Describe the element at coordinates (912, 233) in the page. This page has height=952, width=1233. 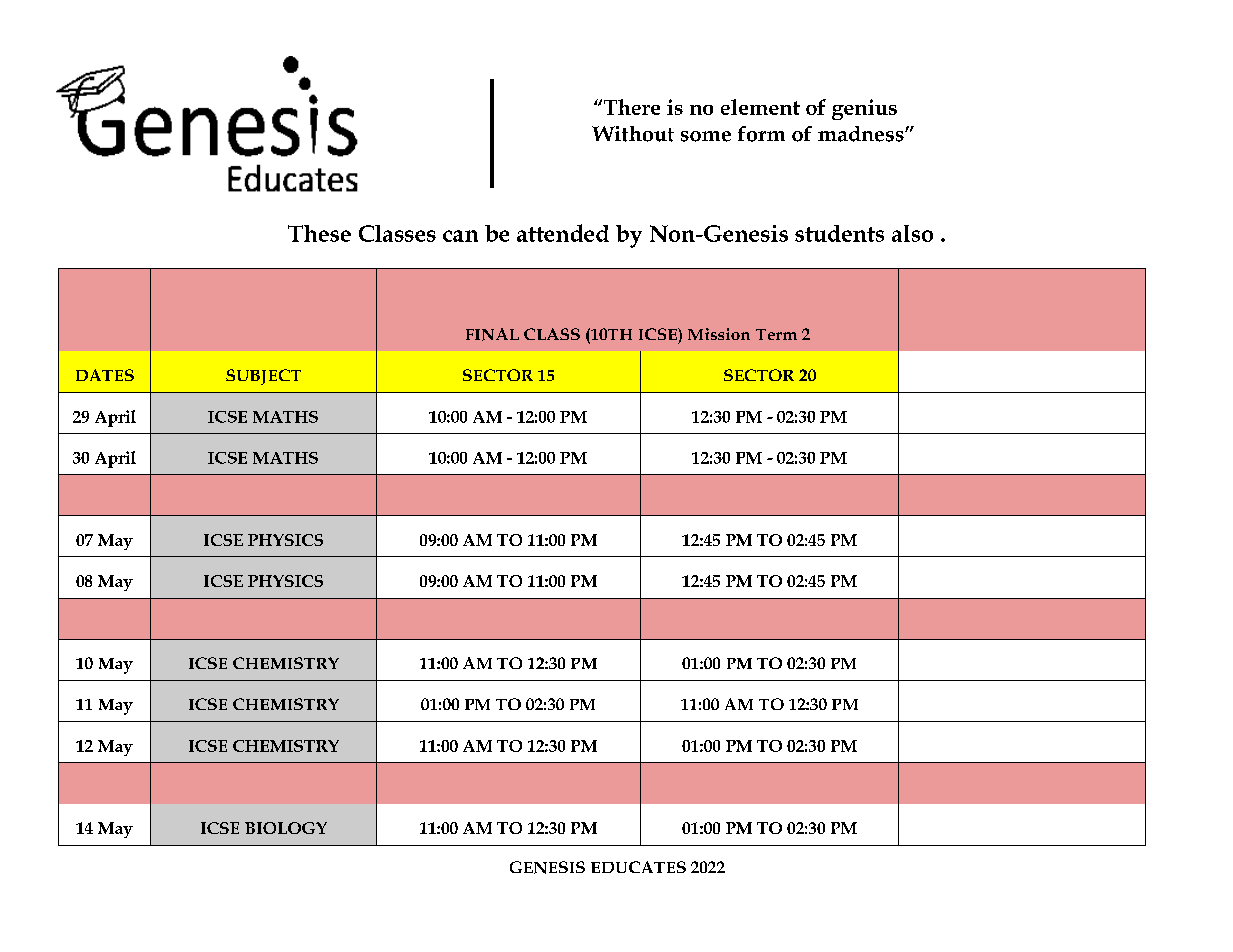
I see `also` at that location.
